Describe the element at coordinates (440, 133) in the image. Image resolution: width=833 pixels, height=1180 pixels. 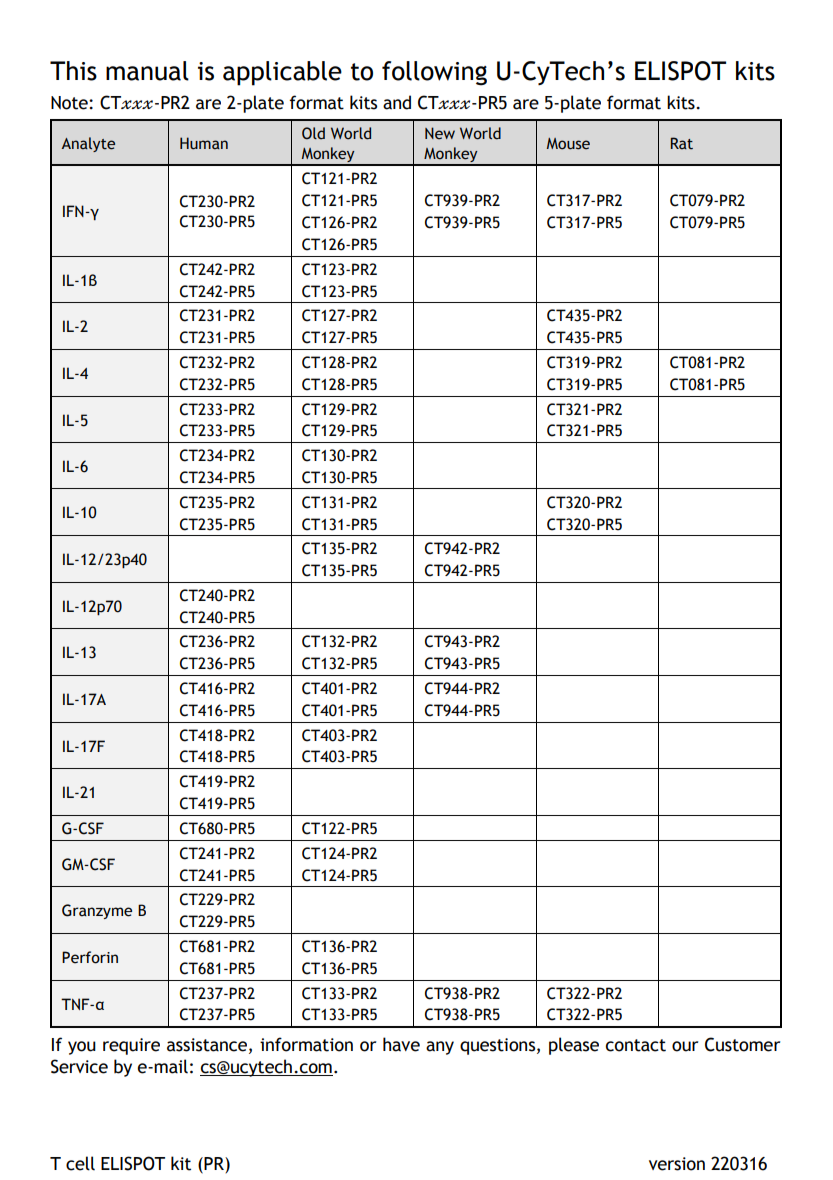
I see `New` at that location.
